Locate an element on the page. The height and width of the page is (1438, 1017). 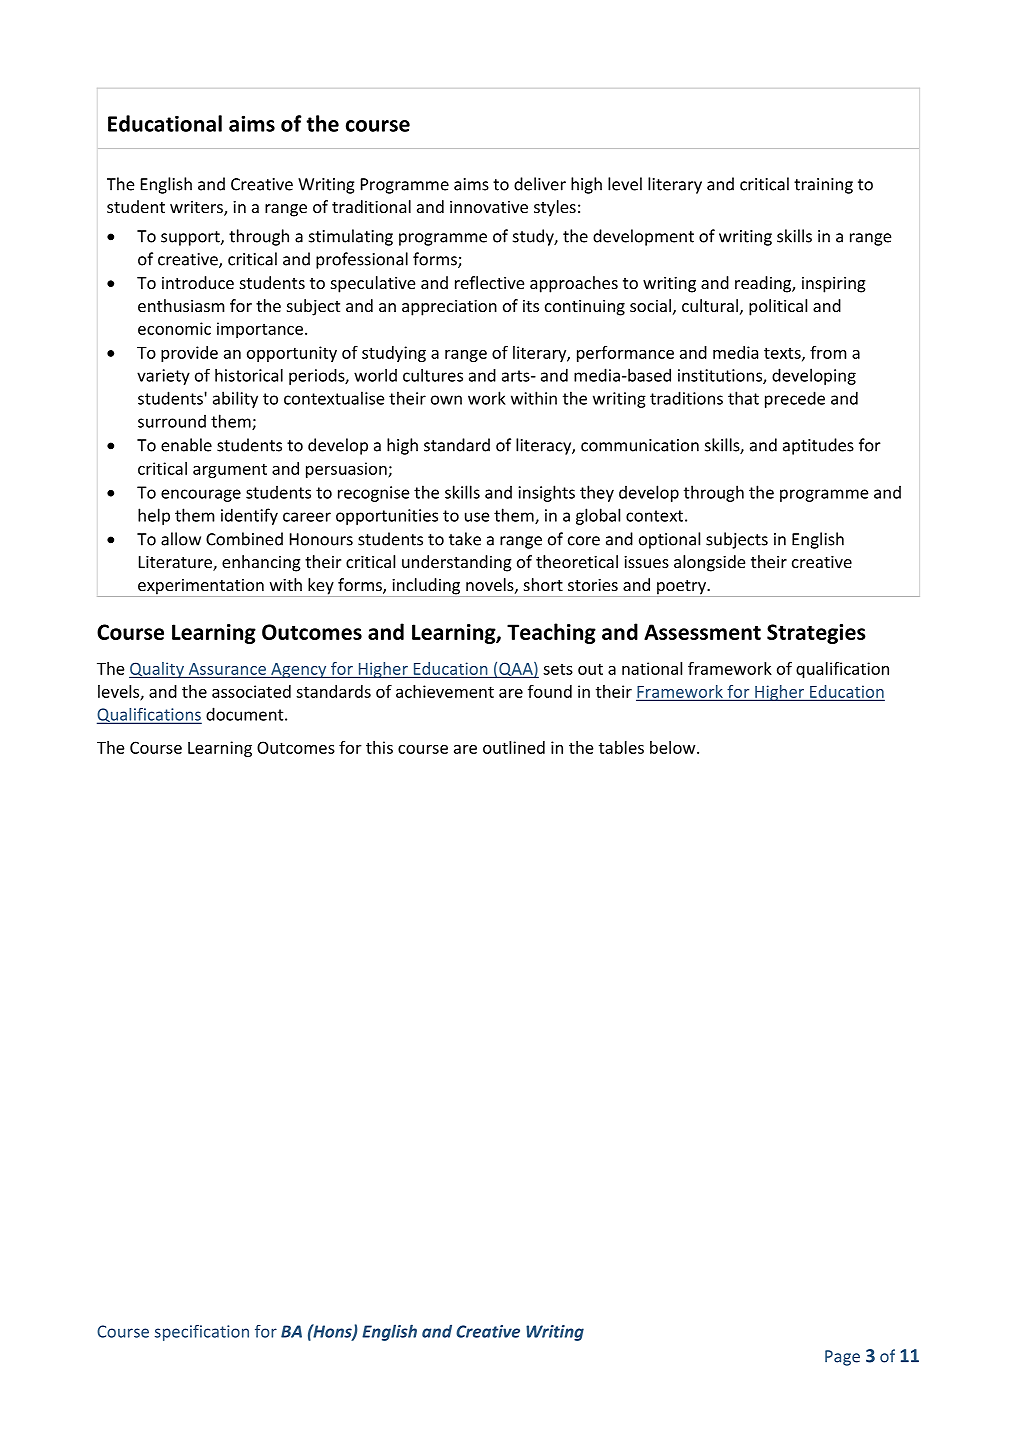
aptitudes is located at coordinates (818, 446).
